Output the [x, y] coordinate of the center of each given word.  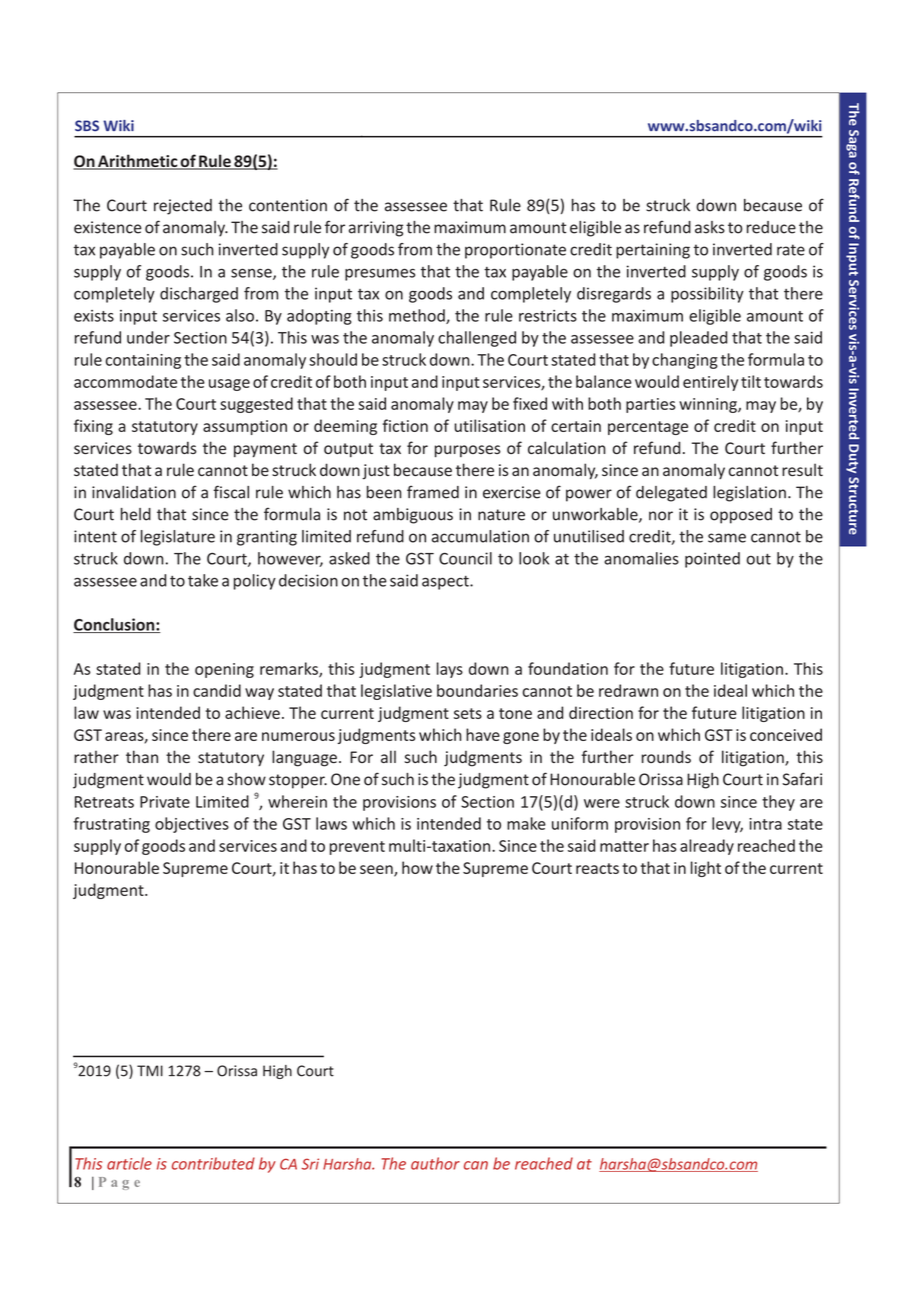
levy [727, 825]
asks [710, 227]
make [526, 823]
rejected [183, 207]
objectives [192, 825]
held [136, 514]
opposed [741, 516]
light [706, 869]
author [435, 1163]
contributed [213, 1163]
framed [433, 492]
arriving [376, 229]
